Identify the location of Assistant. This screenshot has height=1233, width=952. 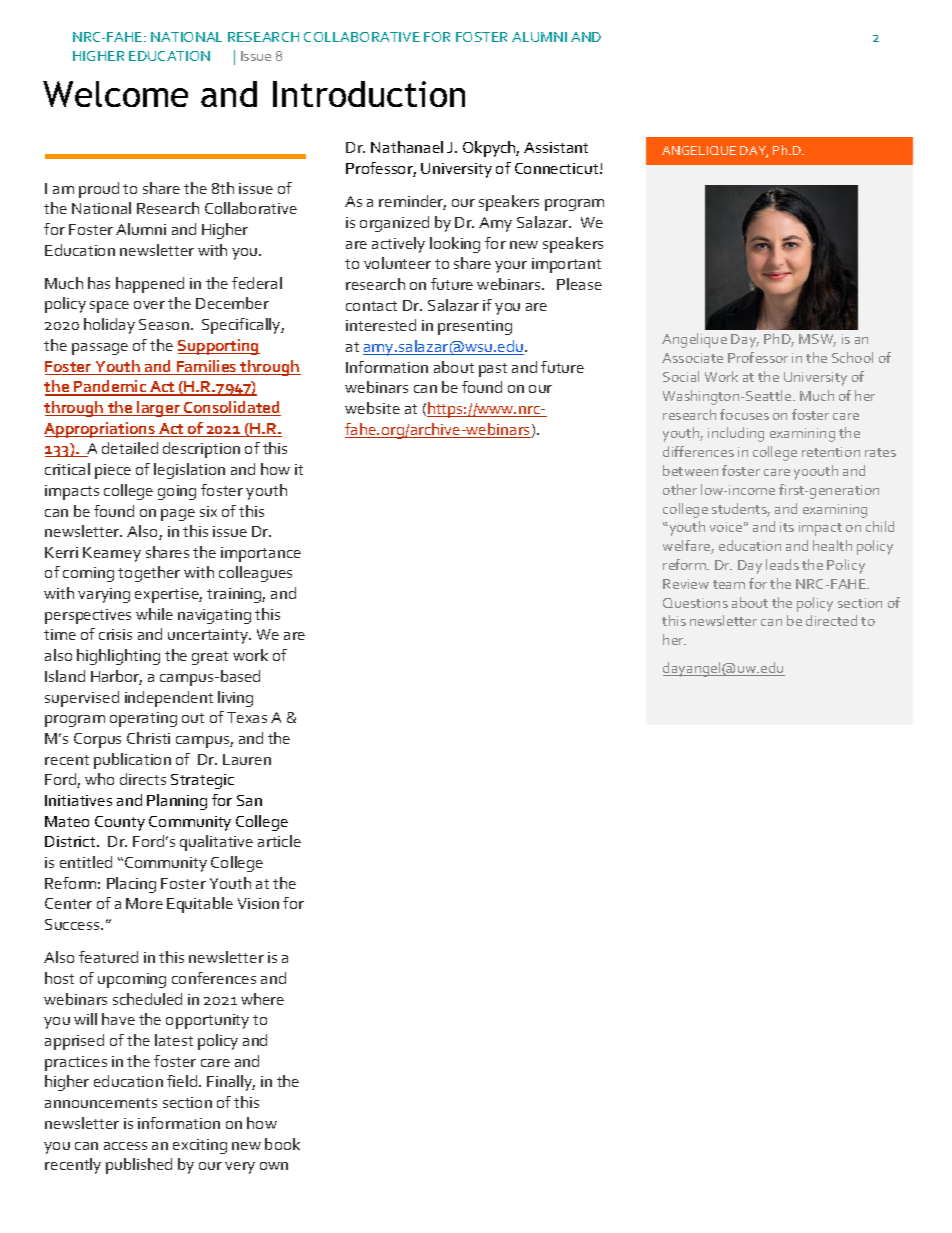
(556, 147).
